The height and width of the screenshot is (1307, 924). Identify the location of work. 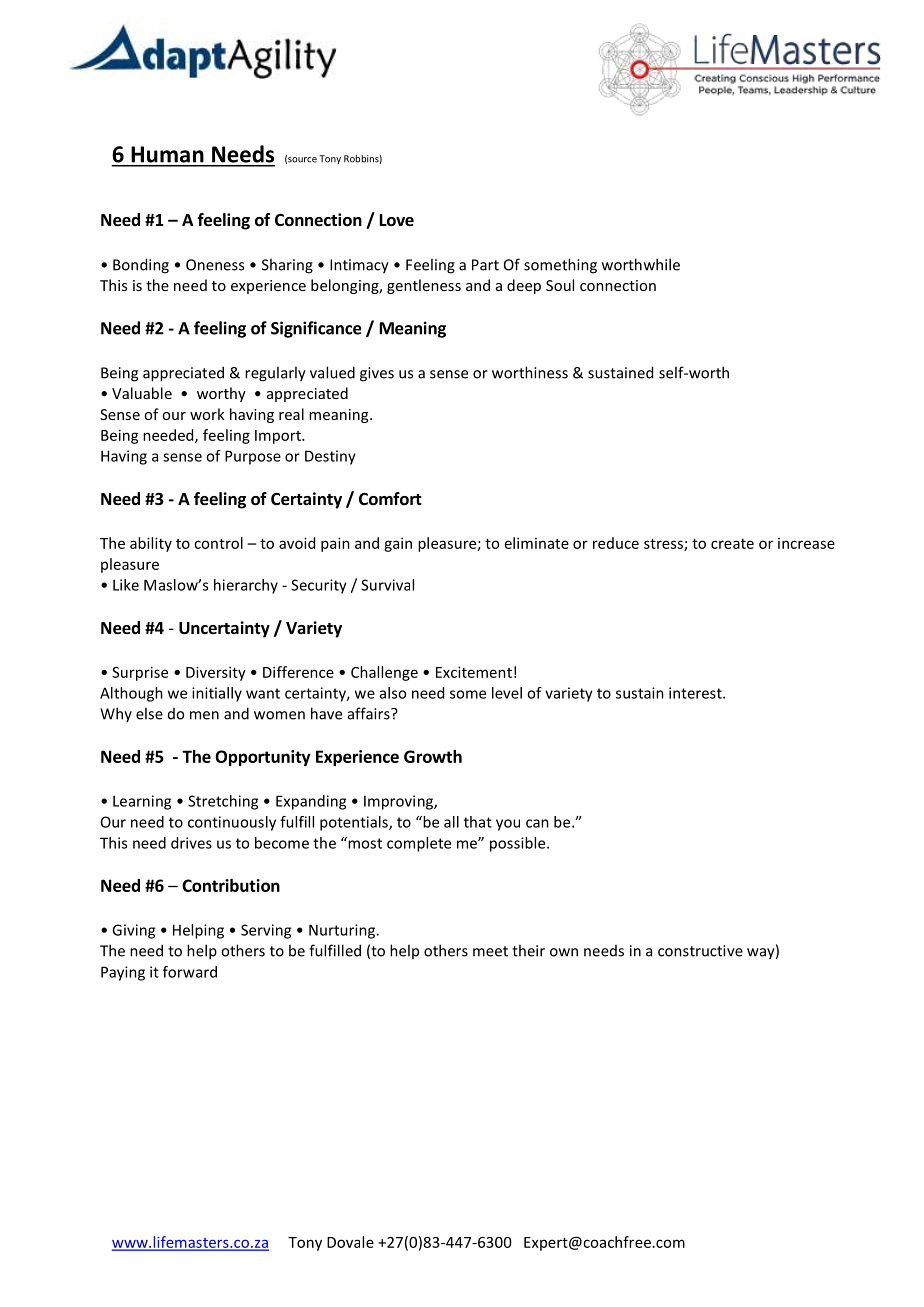
(207, 414).
